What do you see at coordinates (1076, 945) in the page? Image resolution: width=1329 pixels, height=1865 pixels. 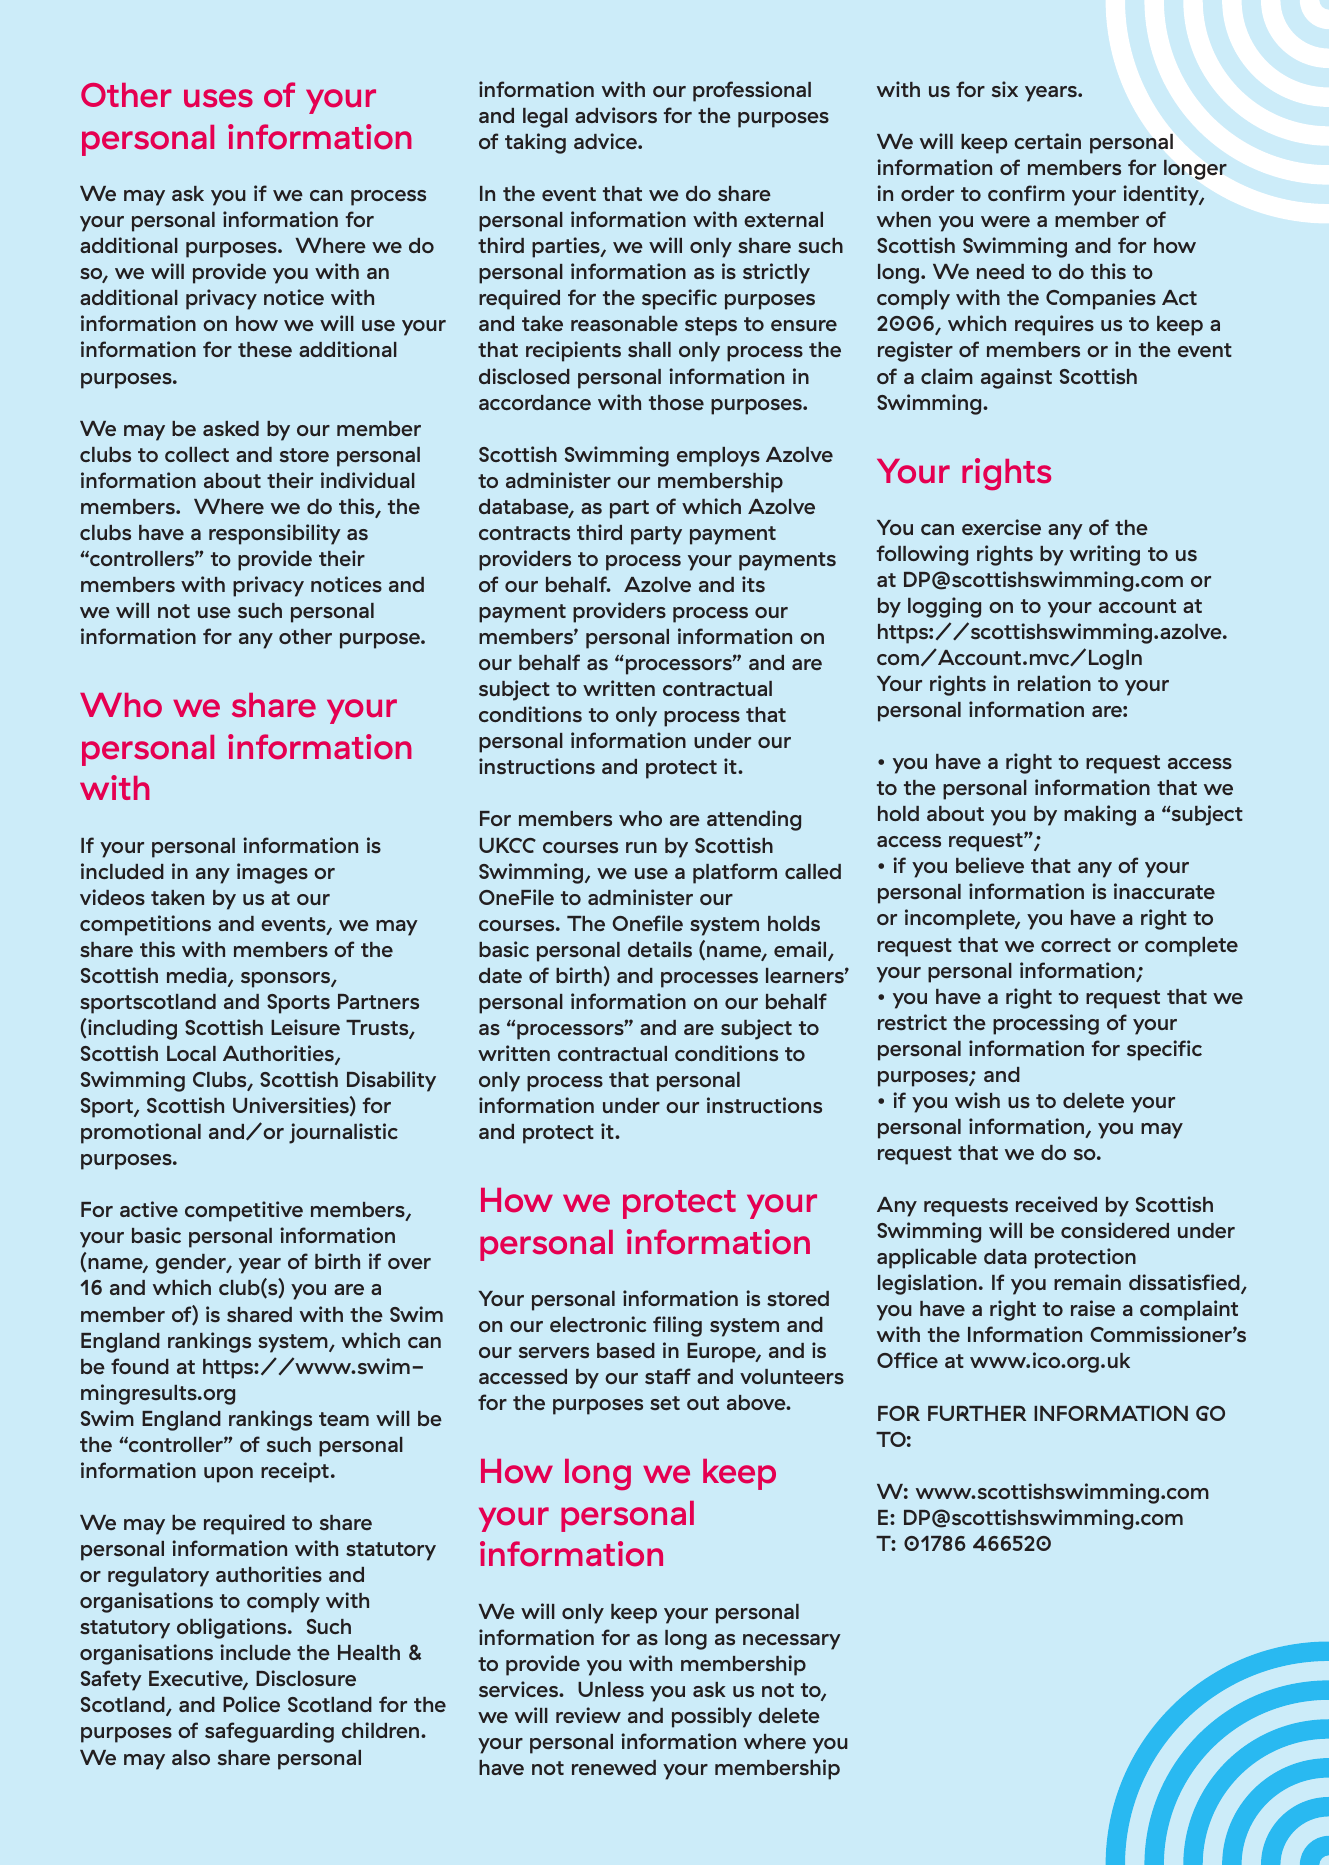 I see `correct` at bounding box center [1076, 945].
